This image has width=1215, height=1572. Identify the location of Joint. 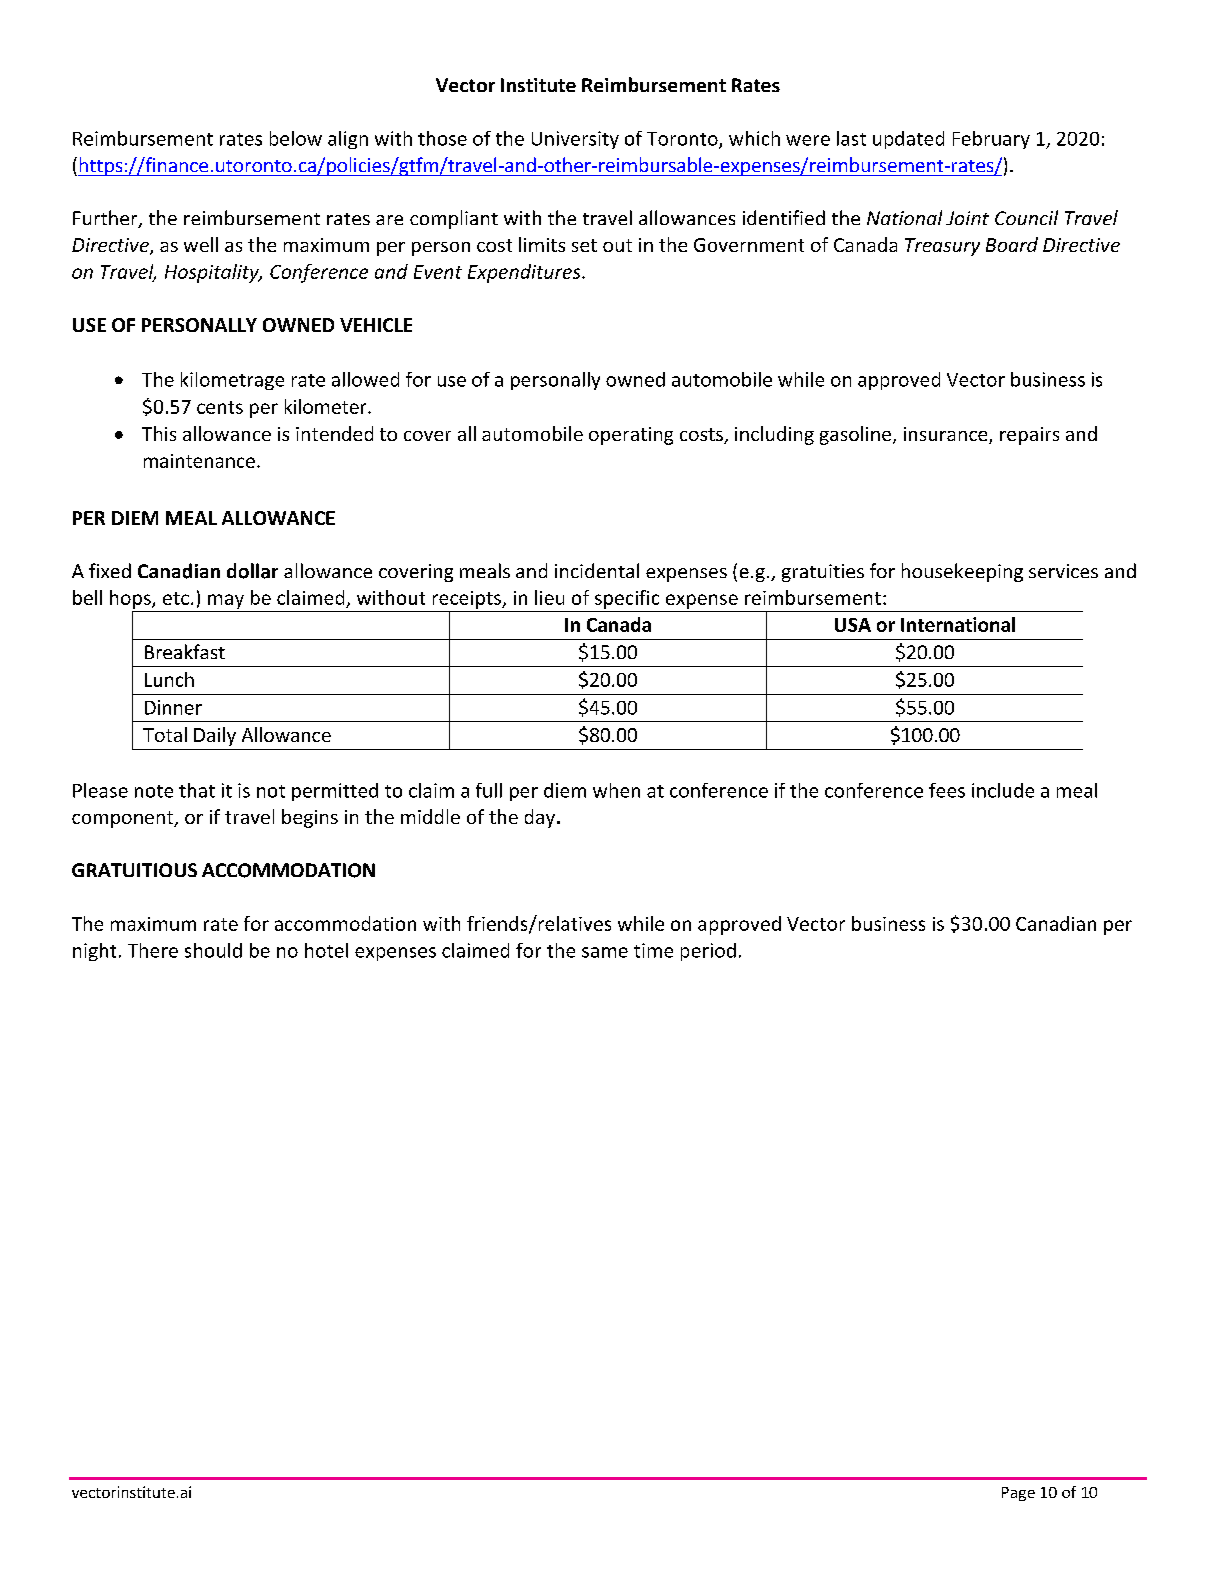
(967, 218).
